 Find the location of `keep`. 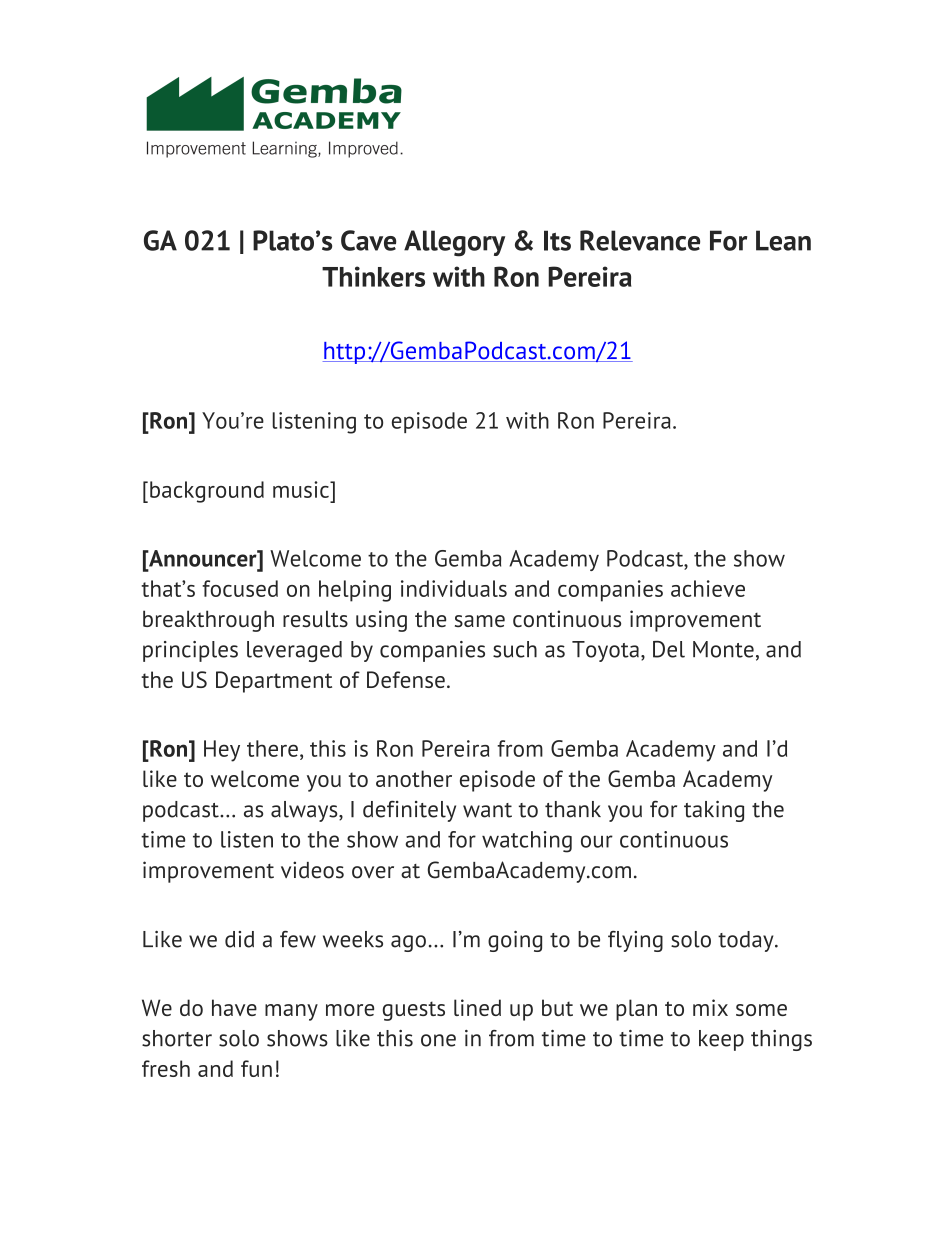

keep is located at coordinates (721, 1040).
